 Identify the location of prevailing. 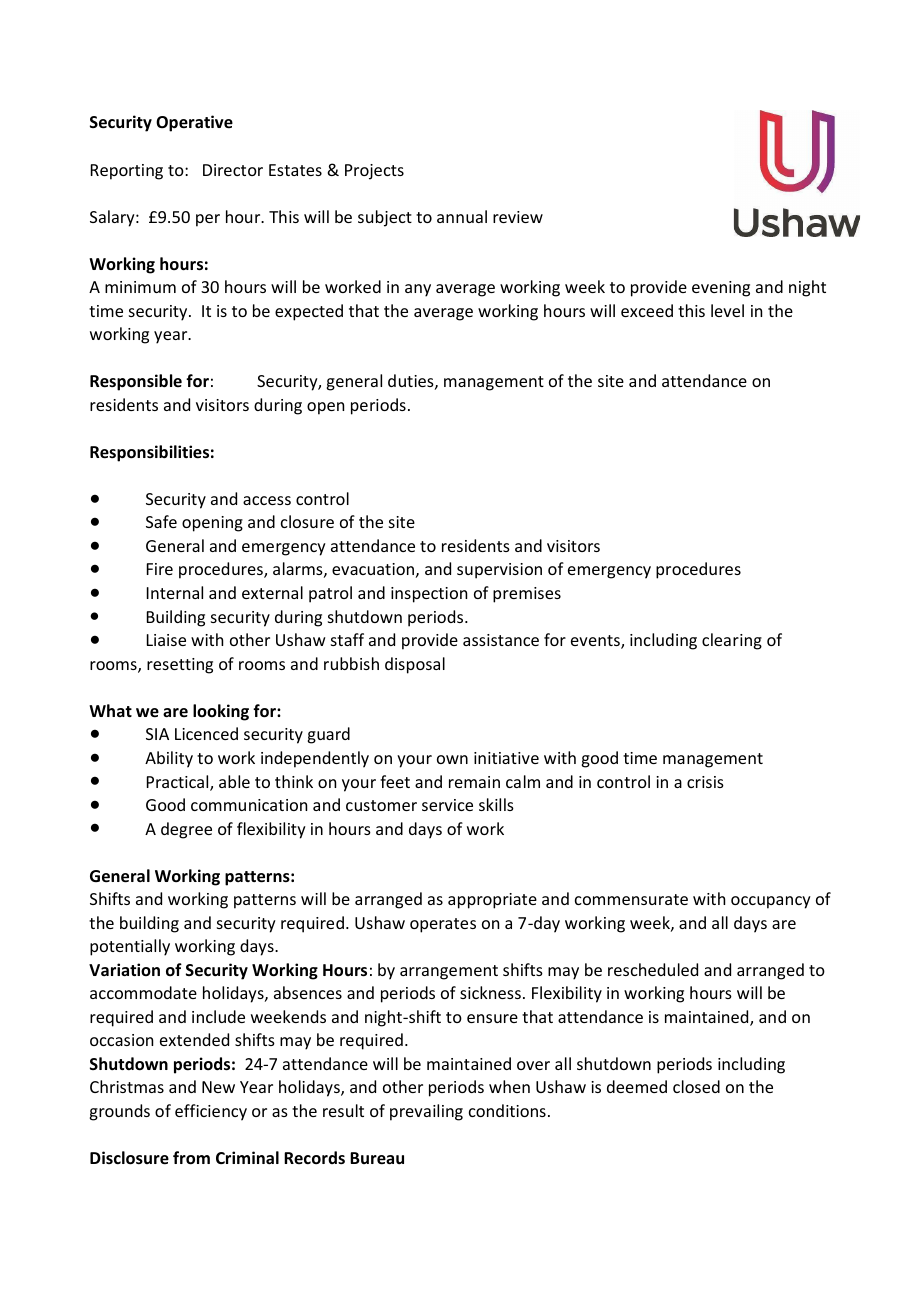
(426, 1112).
